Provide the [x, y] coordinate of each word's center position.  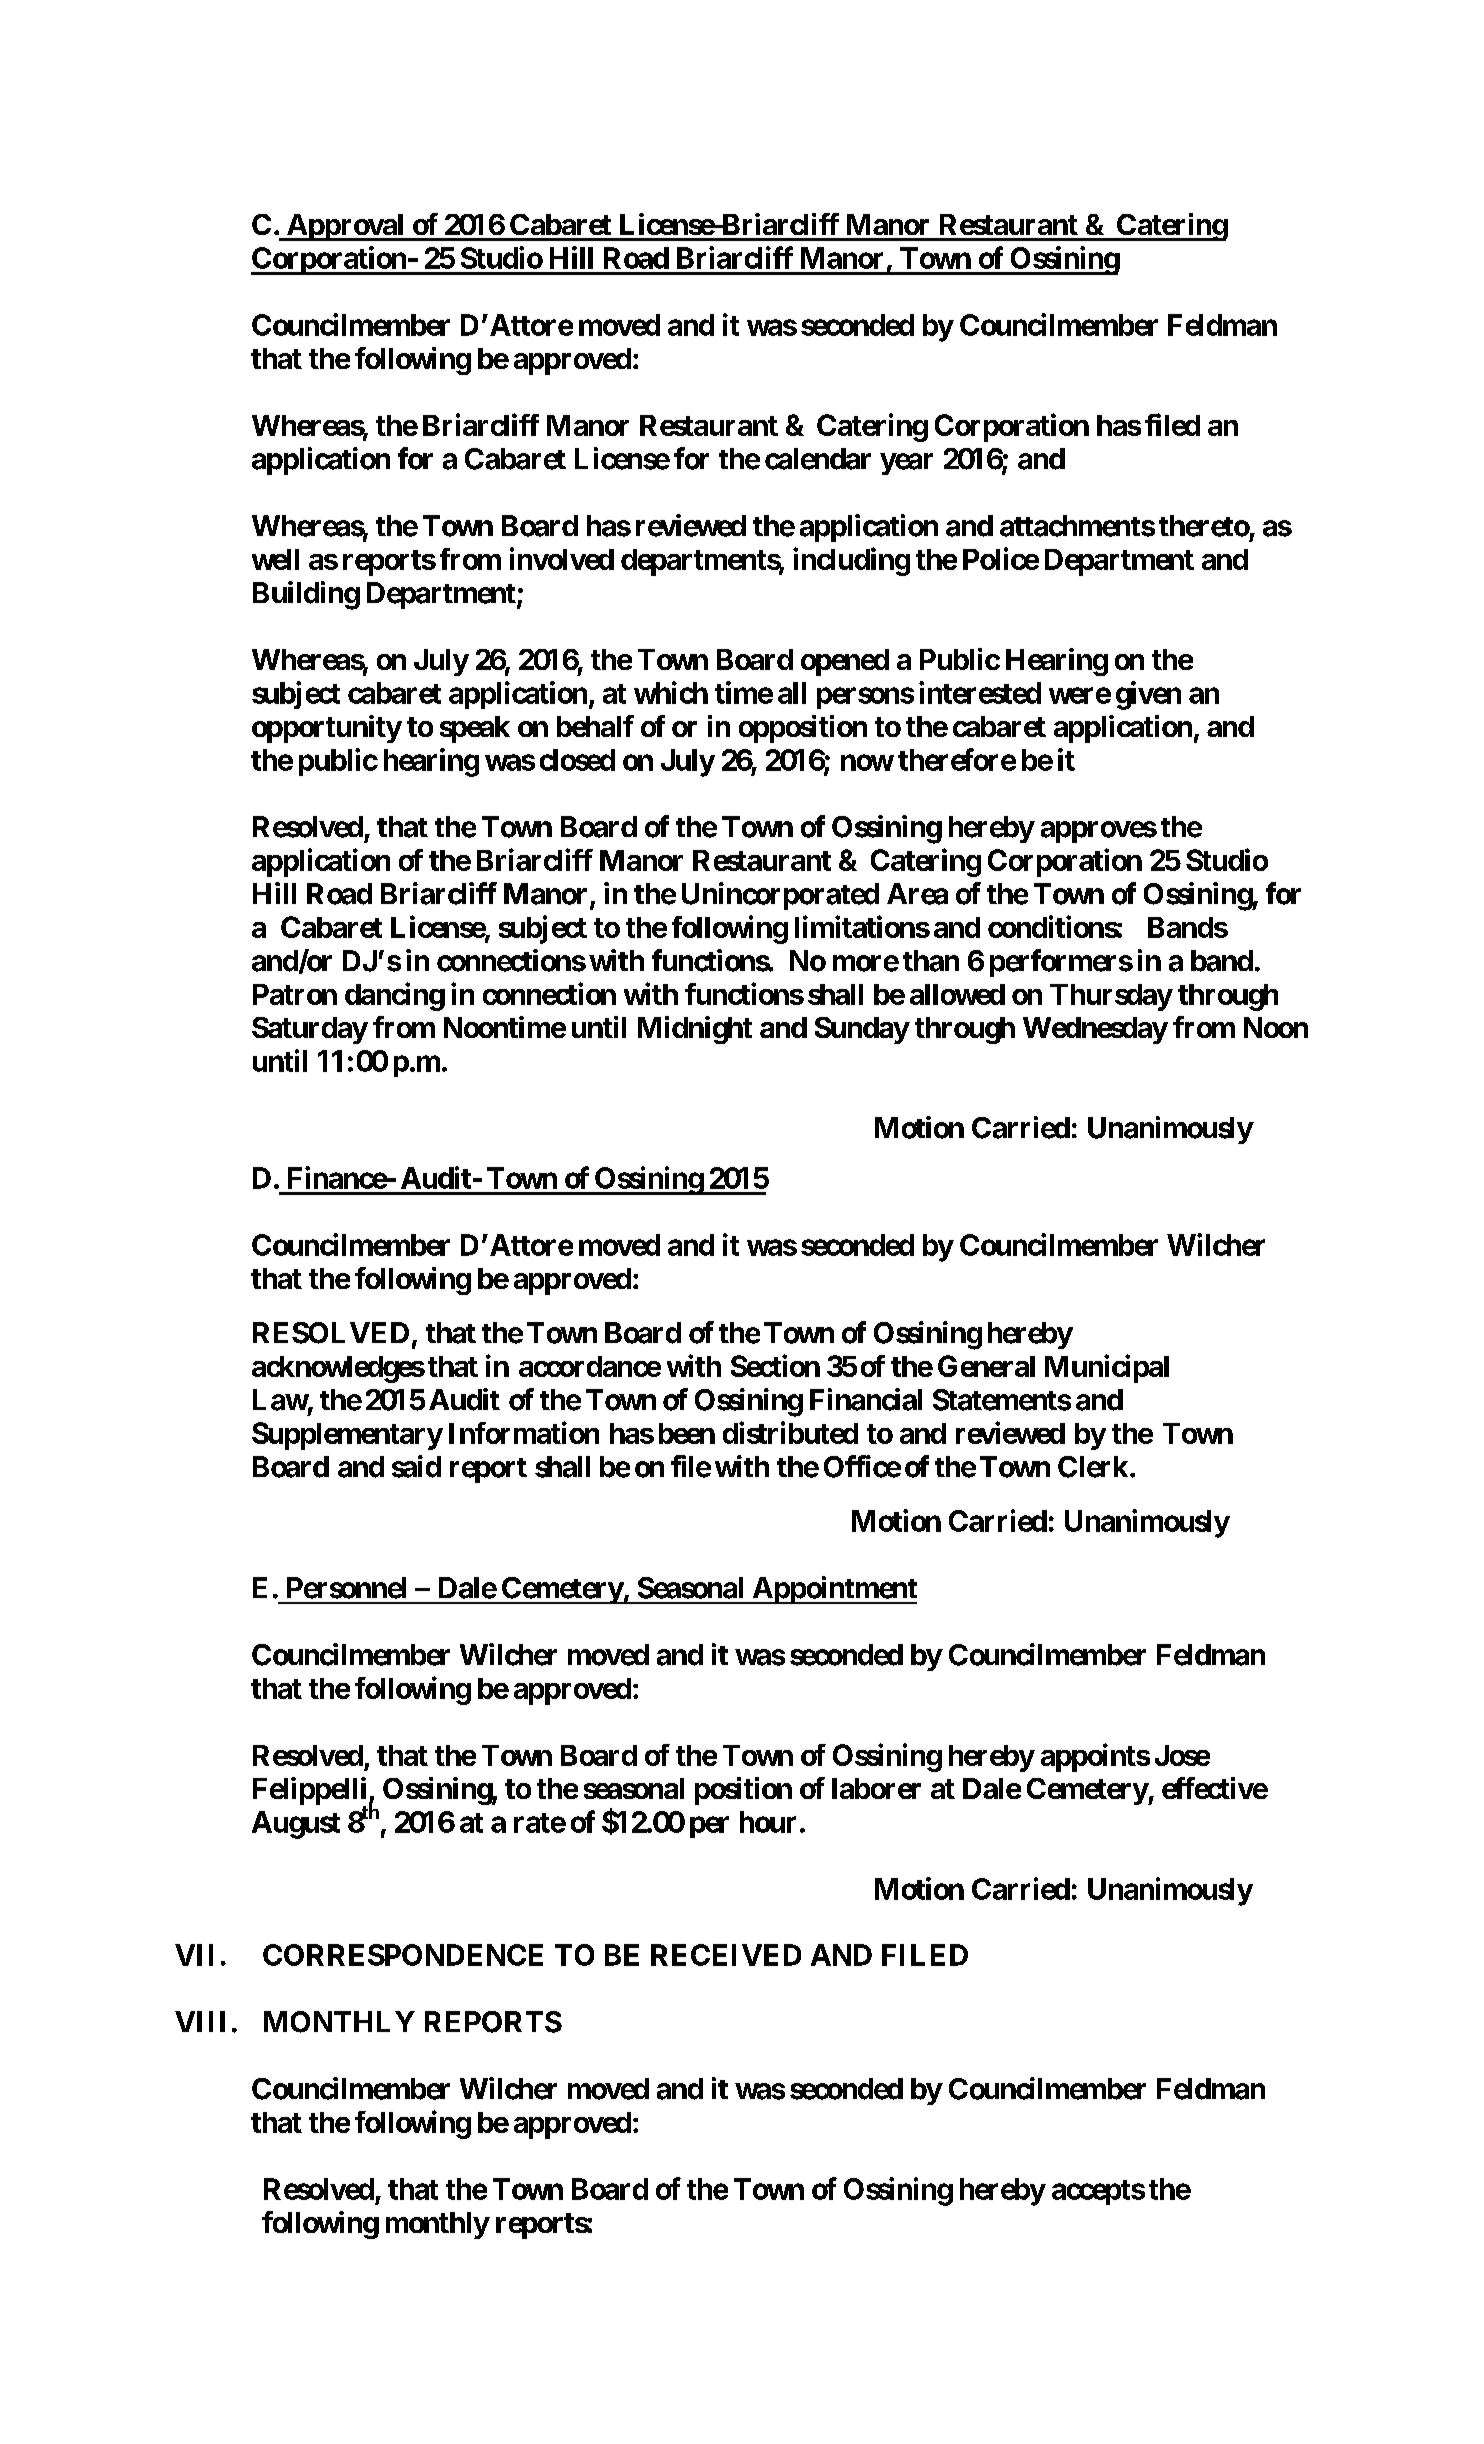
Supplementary [347, 1436]
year [906, 464]
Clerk [1093, 1467]
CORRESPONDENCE [403, 1955]
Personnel [346, 1588]
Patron [295, 994]
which [671, 692]
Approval [345, 227]
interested [980, 692]
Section [775, 1365]
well [275, 559]
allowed [957, 994]
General [986, 1366]
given [1148, 695]
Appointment [833, 1590]
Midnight [695, 1030]
